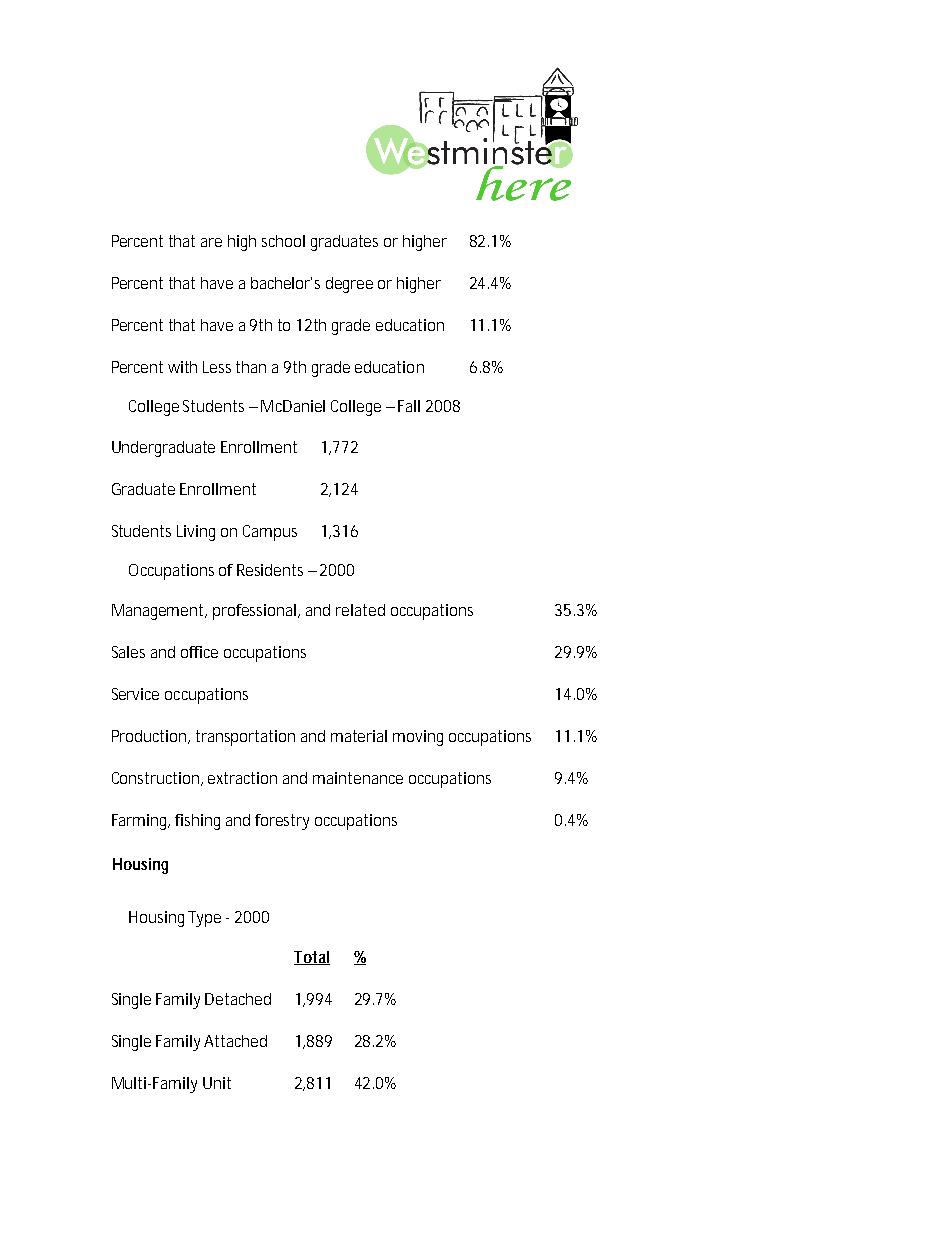 The image size is (952, 1233). Describe the element at coordinates (196, 533) in the document. I see `Living` at that location.
